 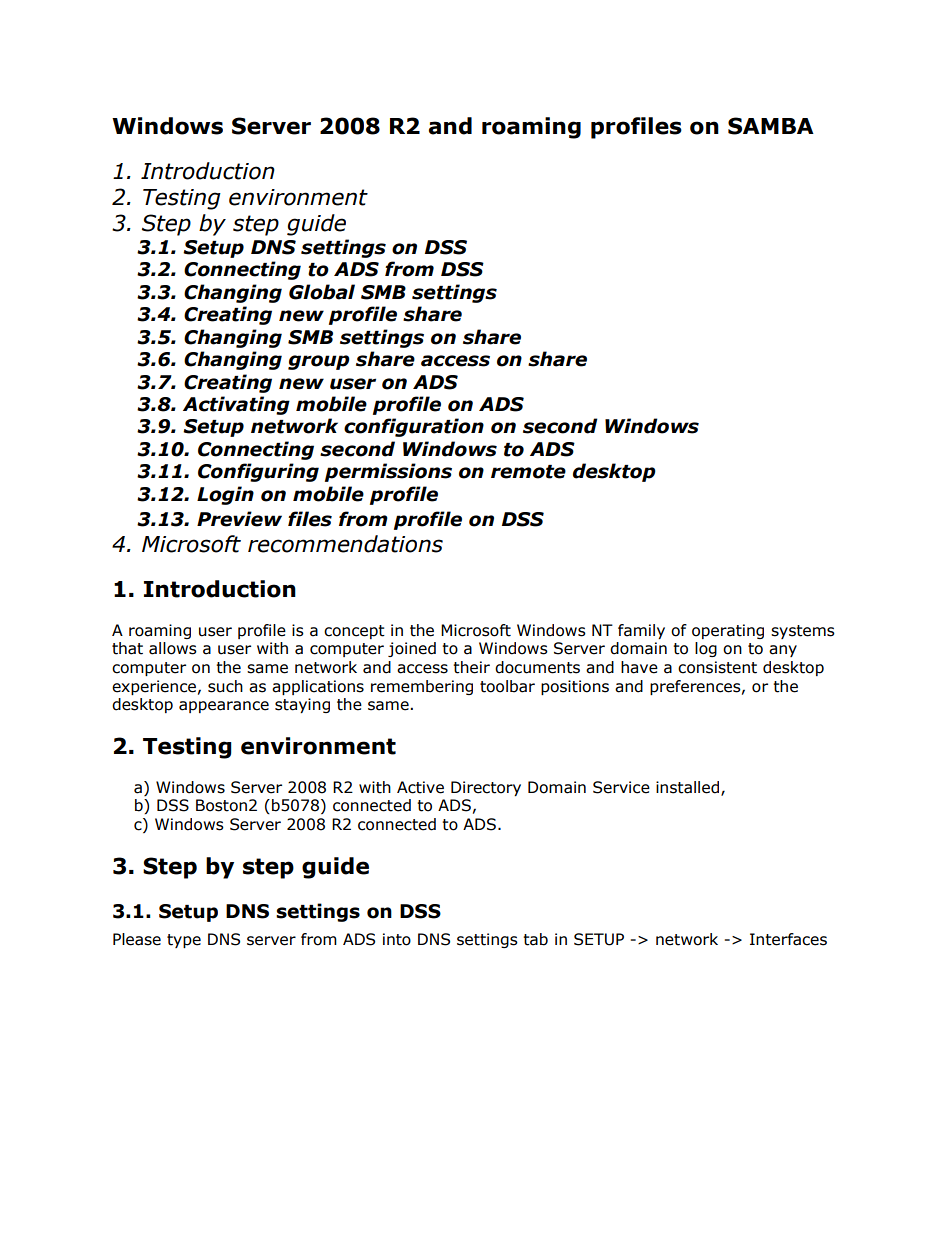 I want to click on remote, so click(x=528, y=472).
